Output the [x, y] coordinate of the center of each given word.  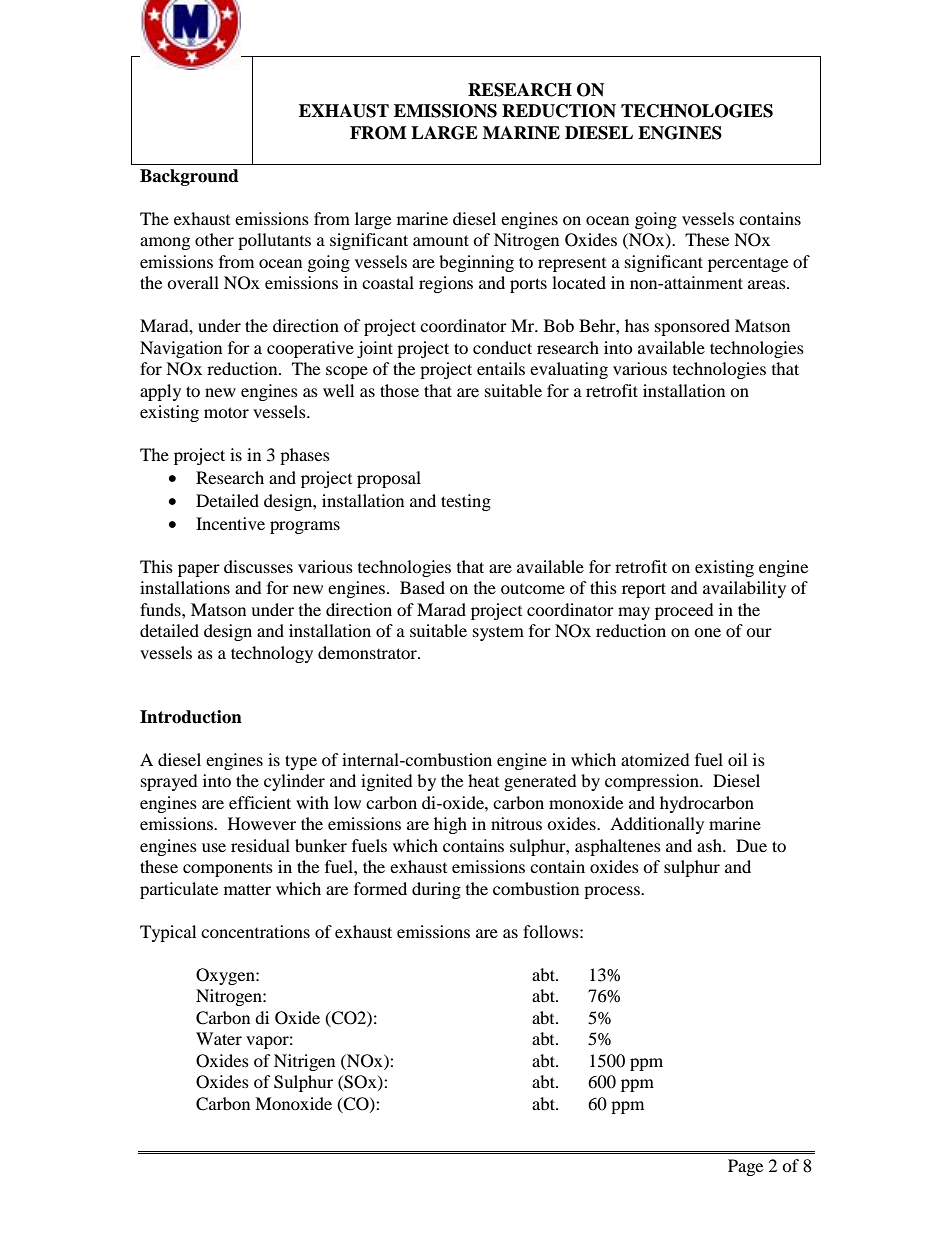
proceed [684, 611]
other [214, 239]
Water [219, 1038]
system [498, 633]
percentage [748, 265]
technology [272, 654]
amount [441, 240]
